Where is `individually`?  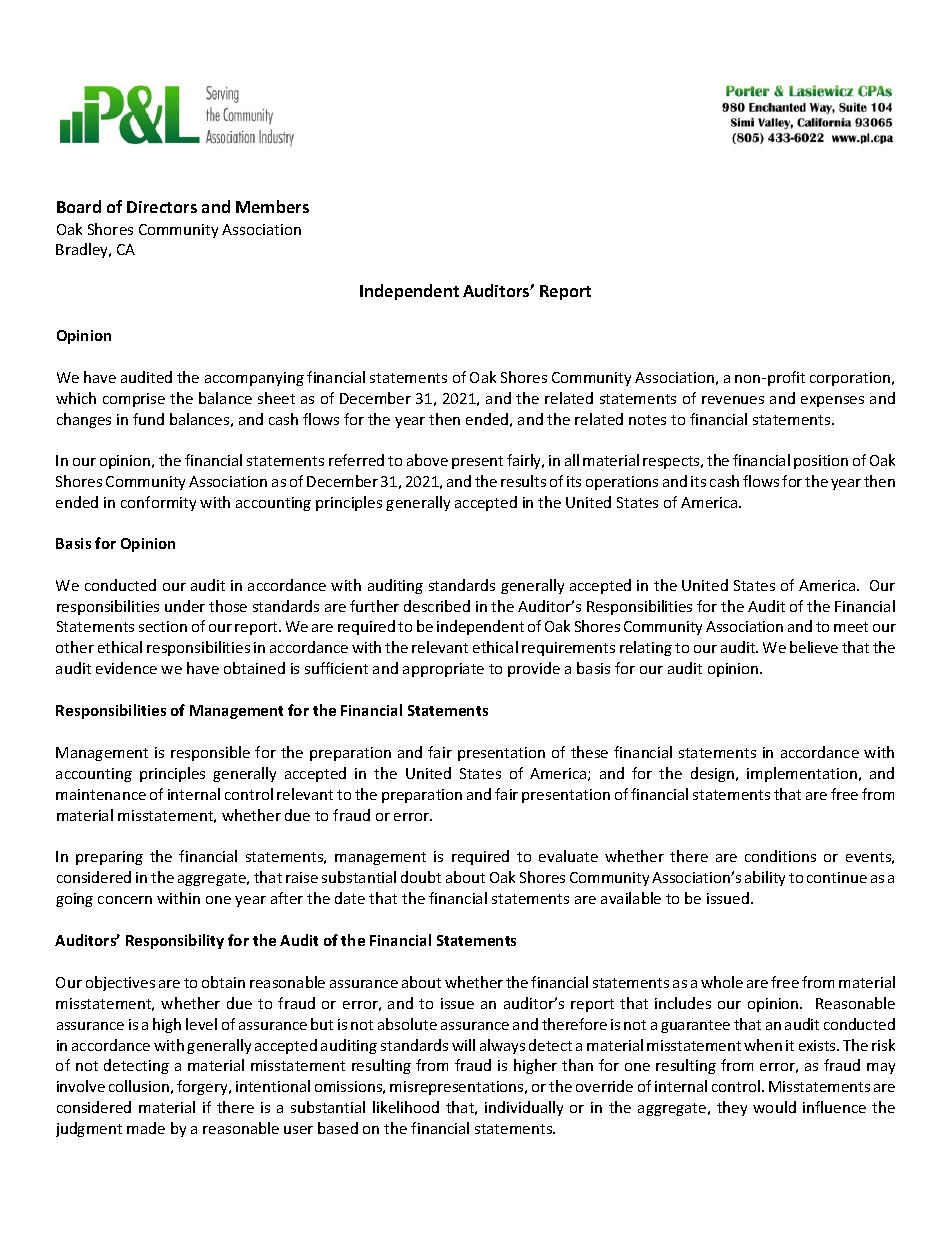 individually is located at coordinates (524, 1108).
